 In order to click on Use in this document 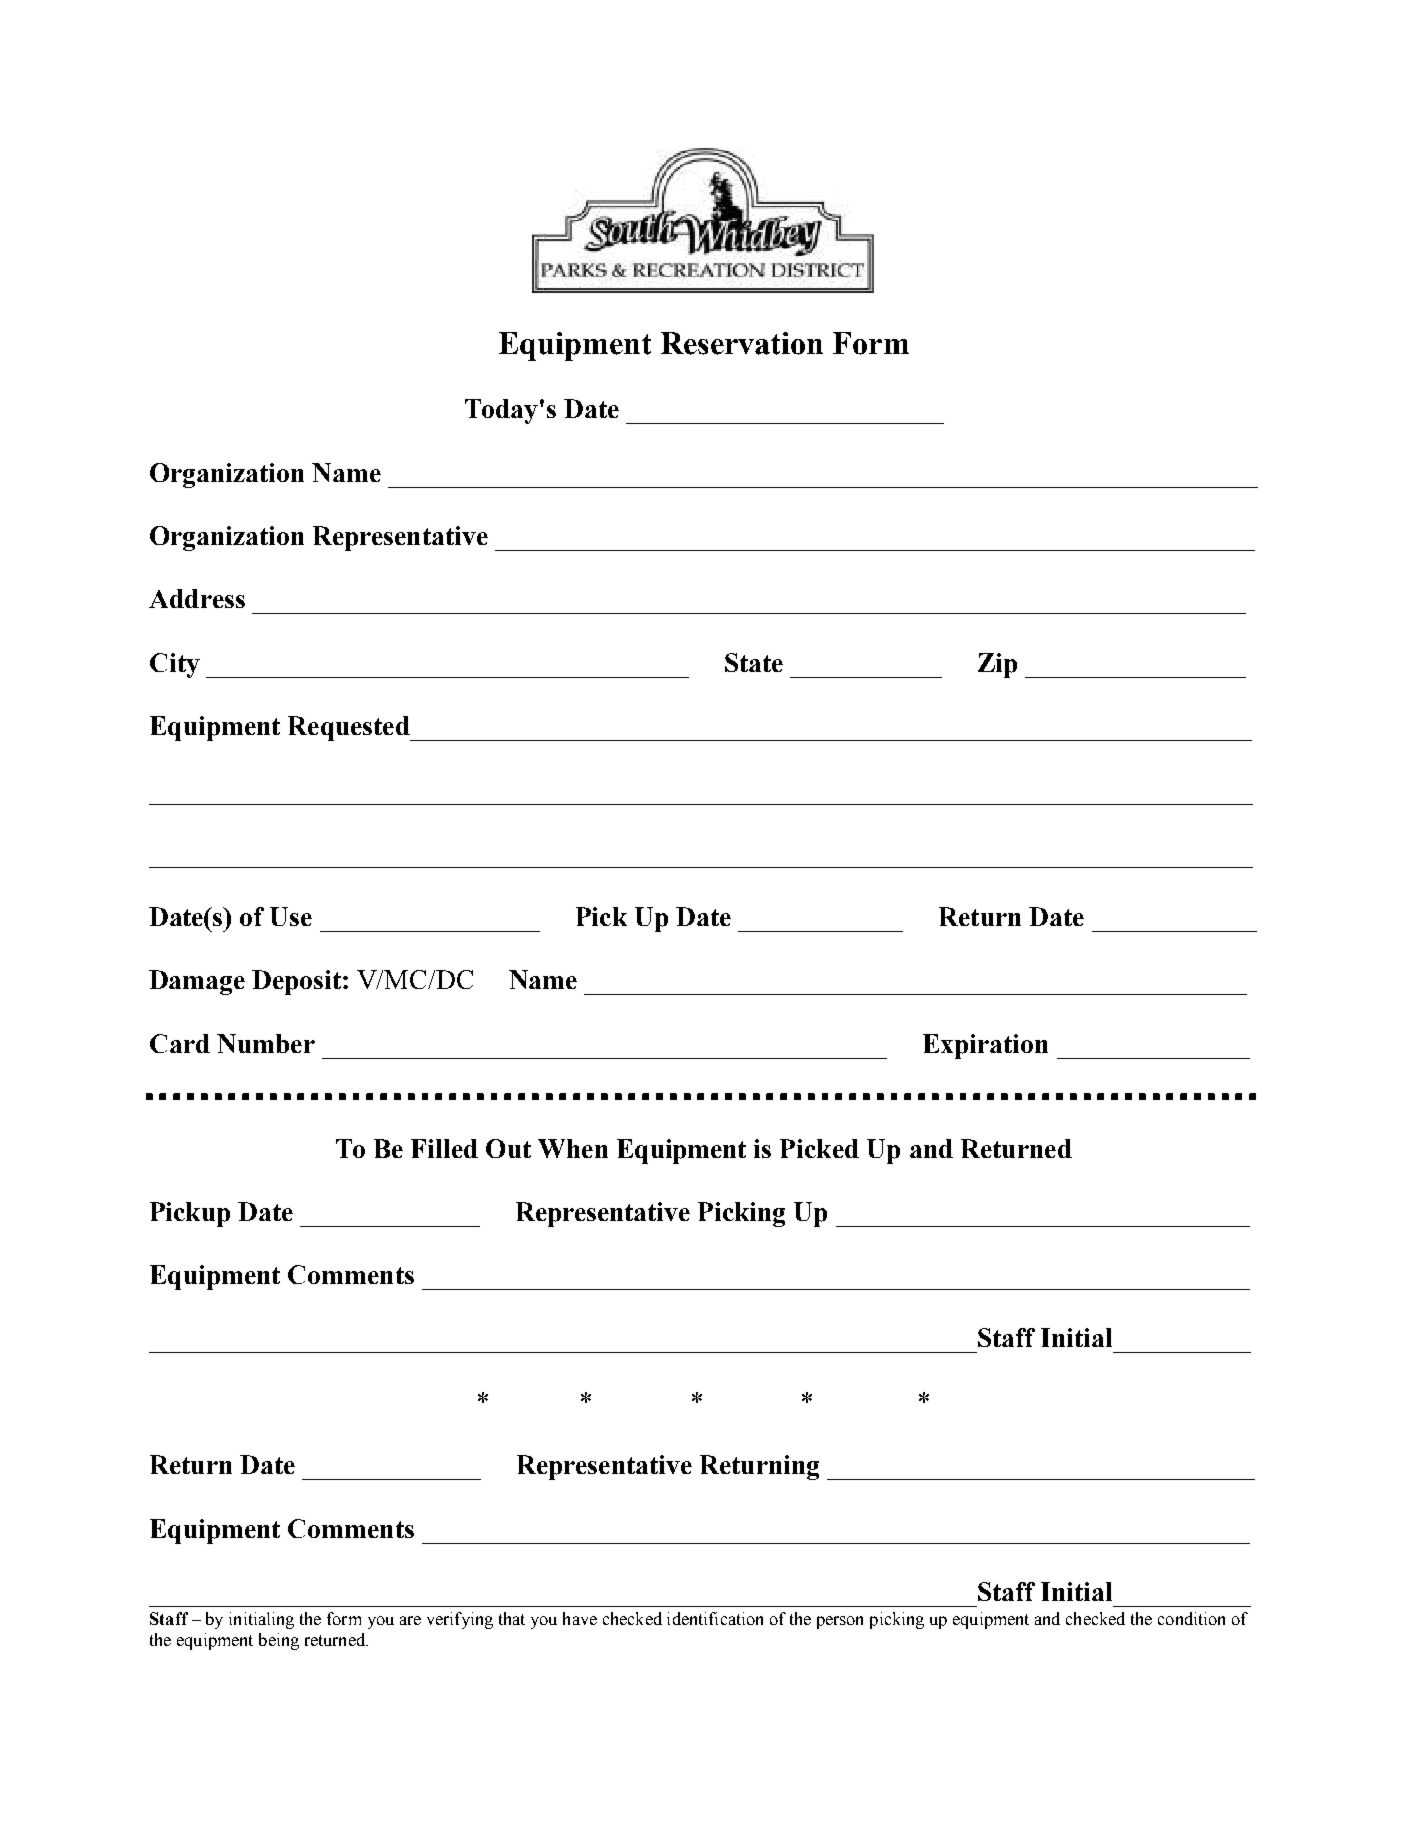, I will do `click(291, 916)`.
